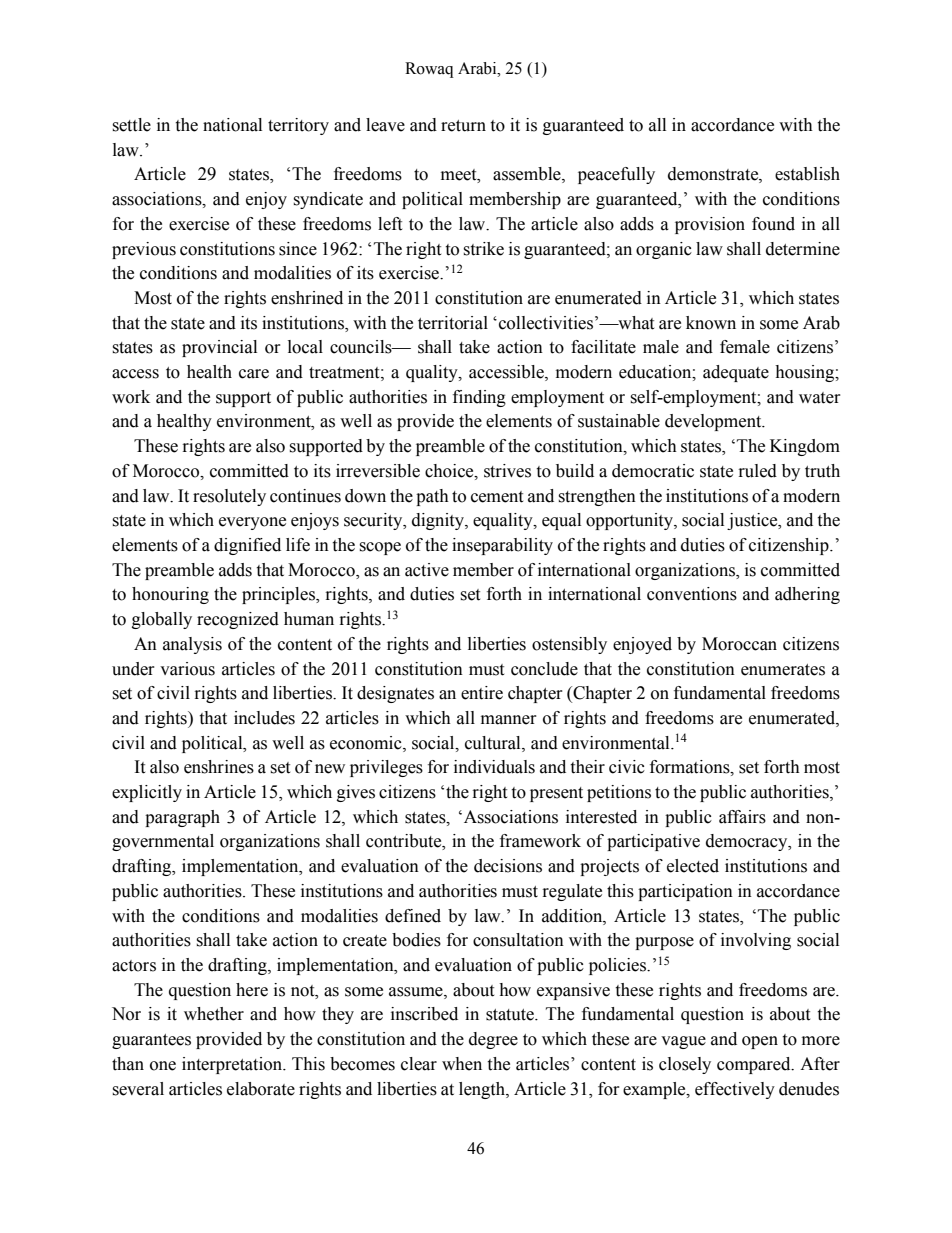 The height and width of the image is (1233, 952). Describe the element at coordinates (427, 570) in the image. I see `active` at that location.
